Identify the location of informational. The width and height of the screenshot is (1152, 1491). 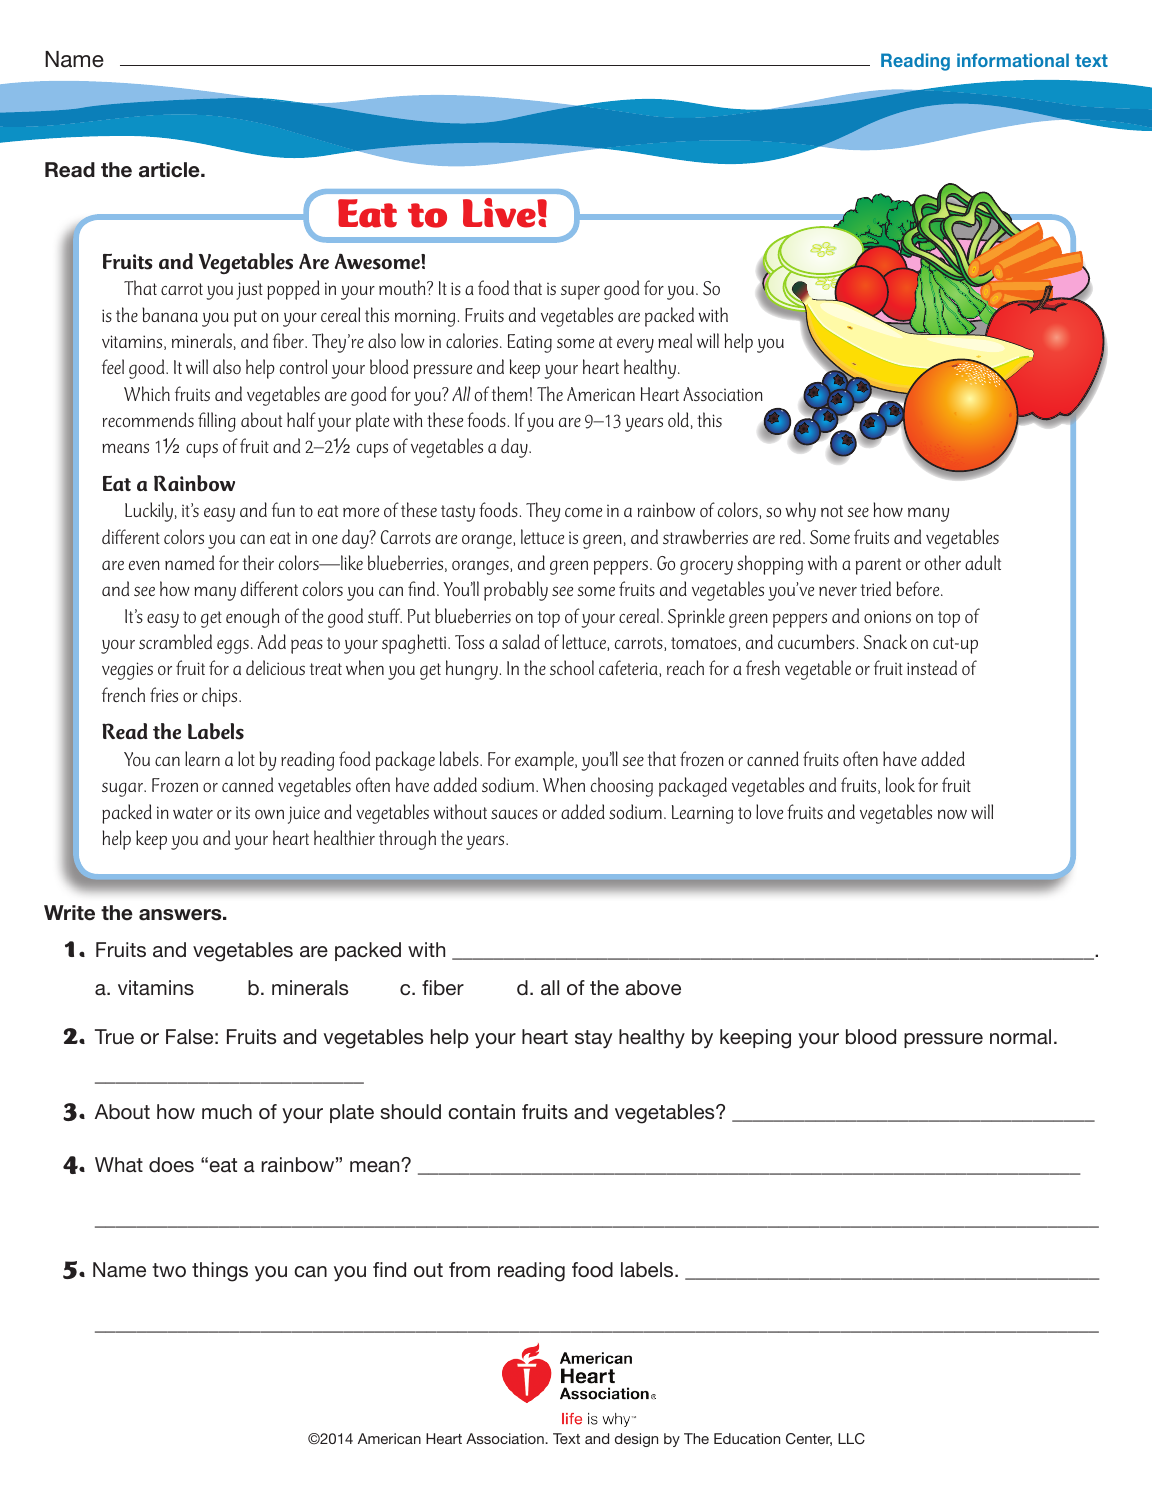
(1013, 60).
